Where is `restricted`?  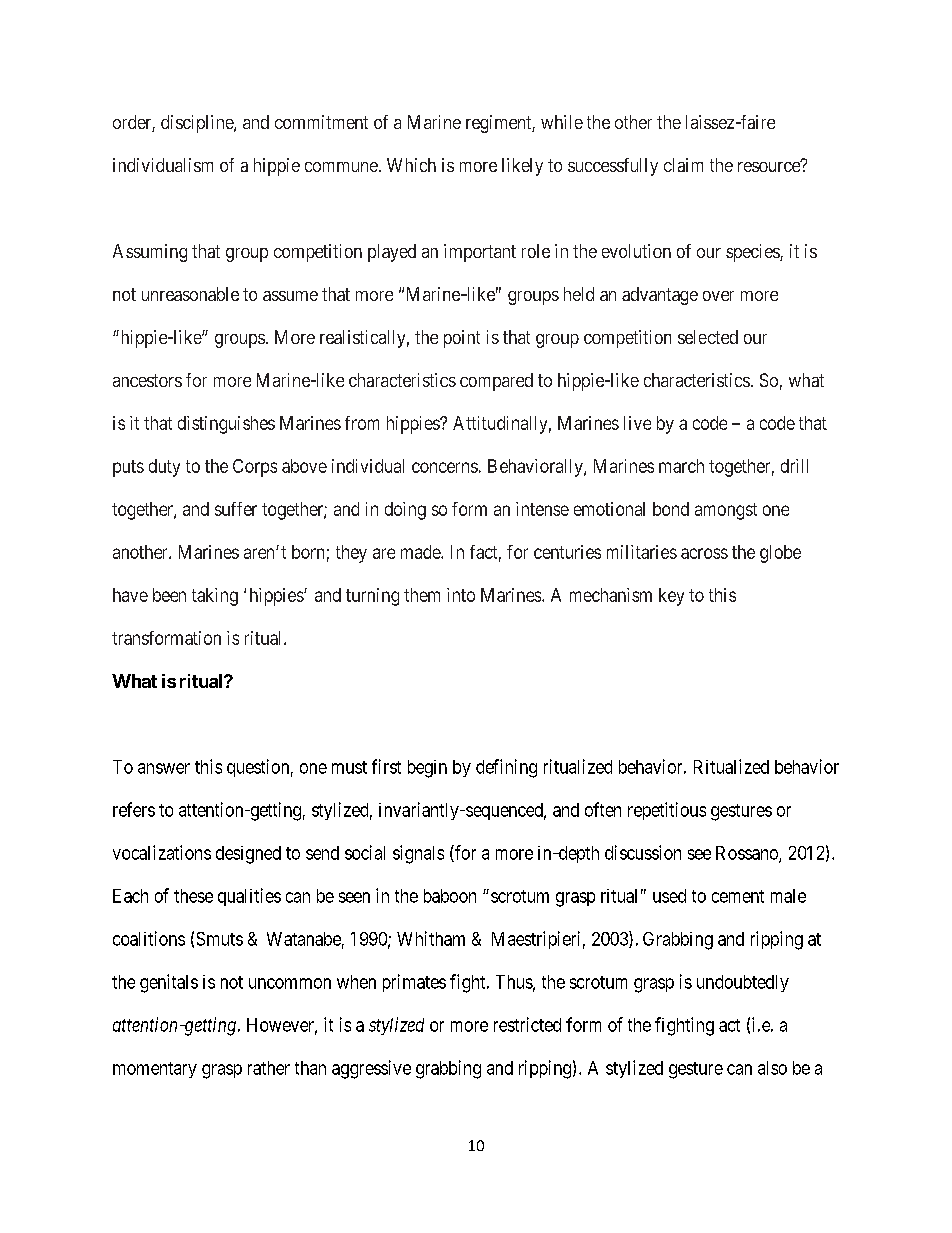 restricted is located at coordinates (527, 1024).
